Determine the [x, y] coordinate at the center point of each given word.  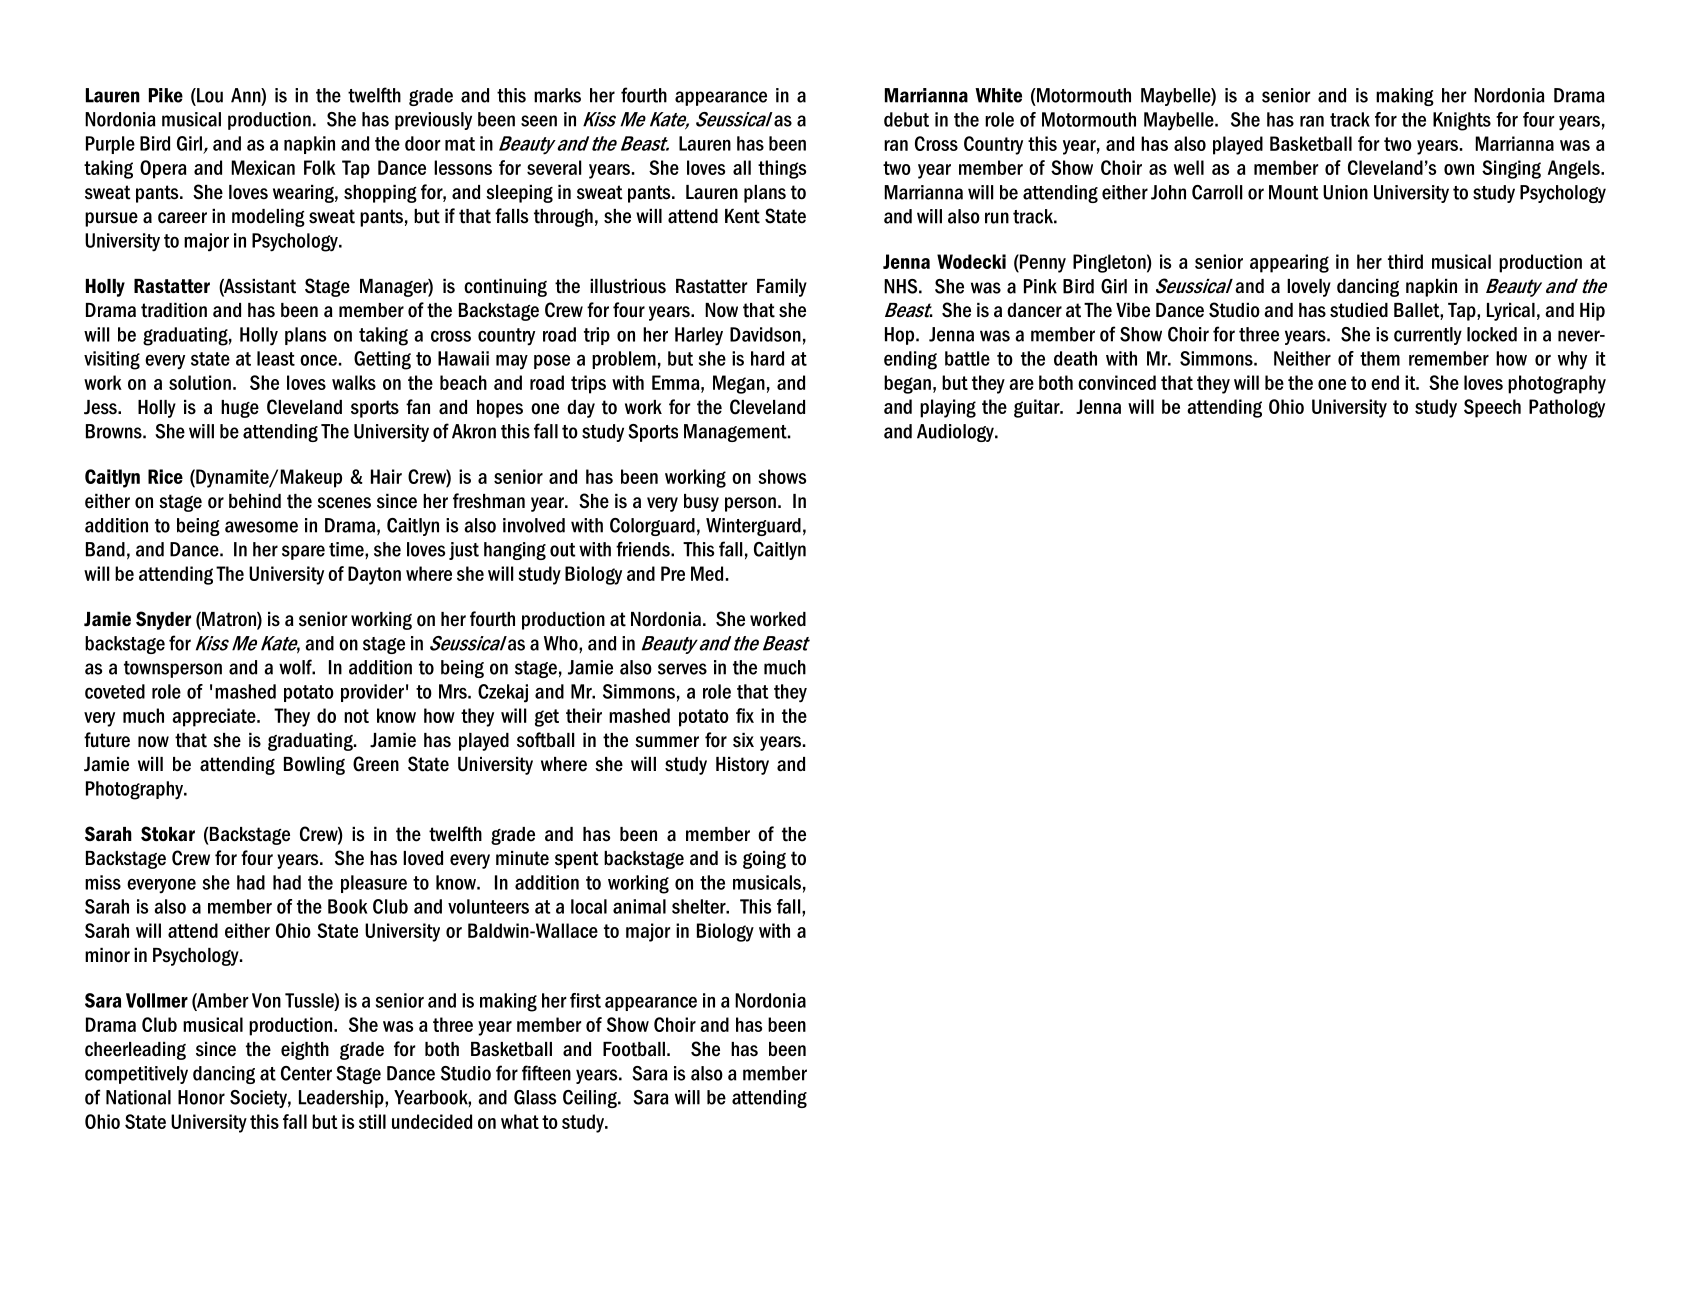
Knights [1462, 121]
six [743, 740]
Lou [209, 95]
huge [240, 409]
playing [948, 408]
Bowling [314, 766]
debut [906, 119]
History [742, 766]
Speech [1492, 408]
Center [306, 1073]
